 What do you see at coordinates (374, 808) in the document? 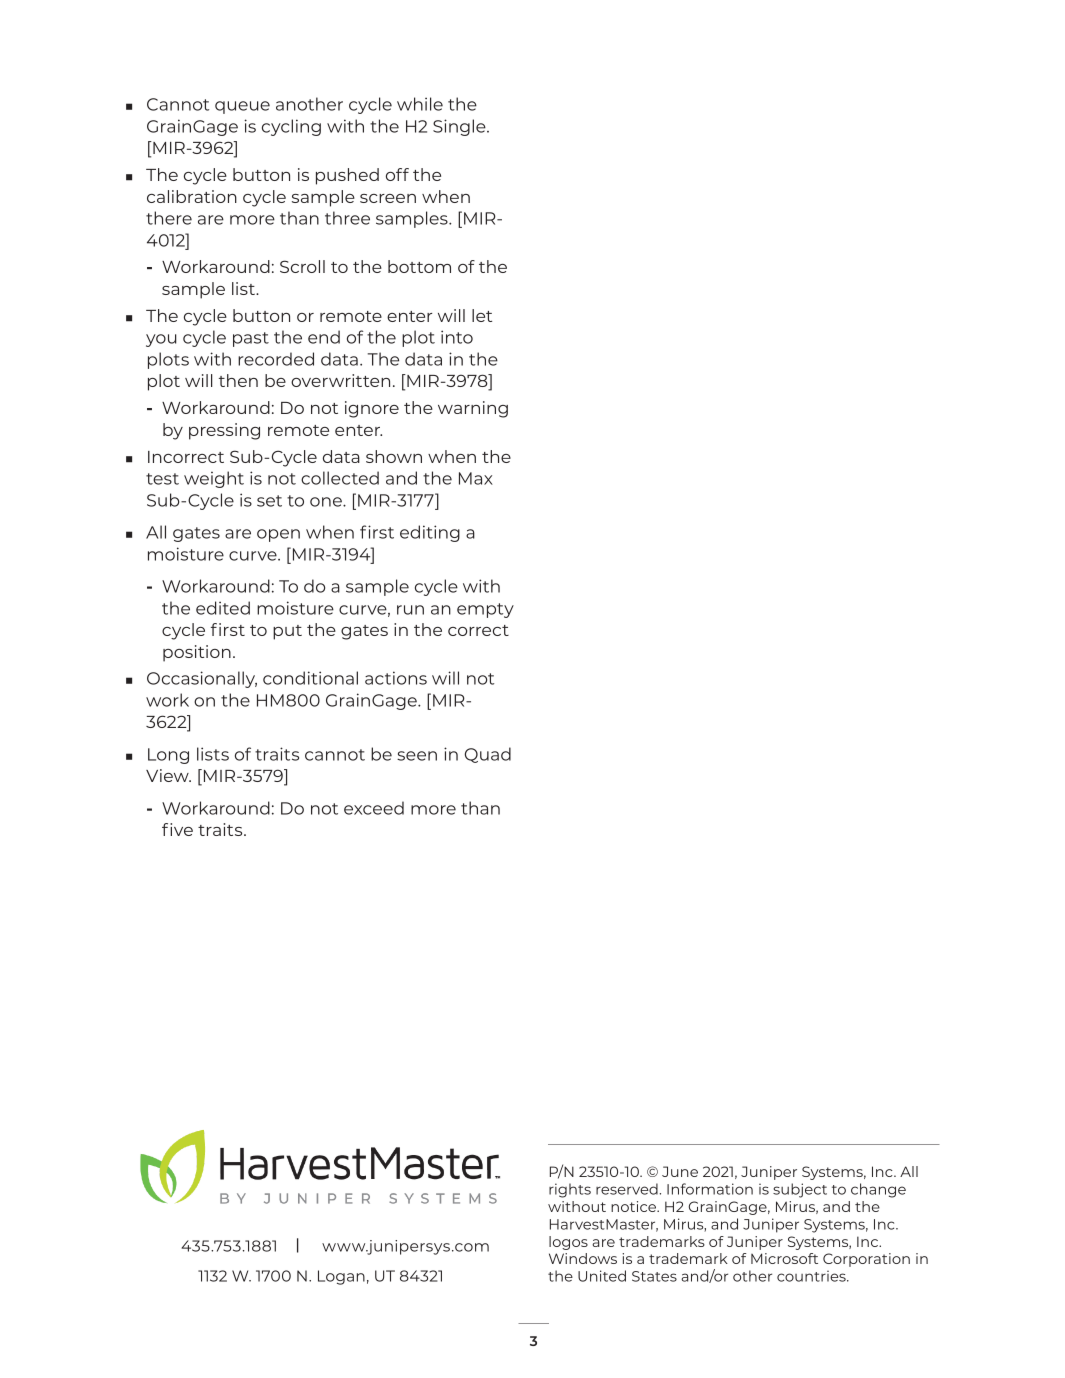
I see `exceed` at bounding box center [374, 808].
